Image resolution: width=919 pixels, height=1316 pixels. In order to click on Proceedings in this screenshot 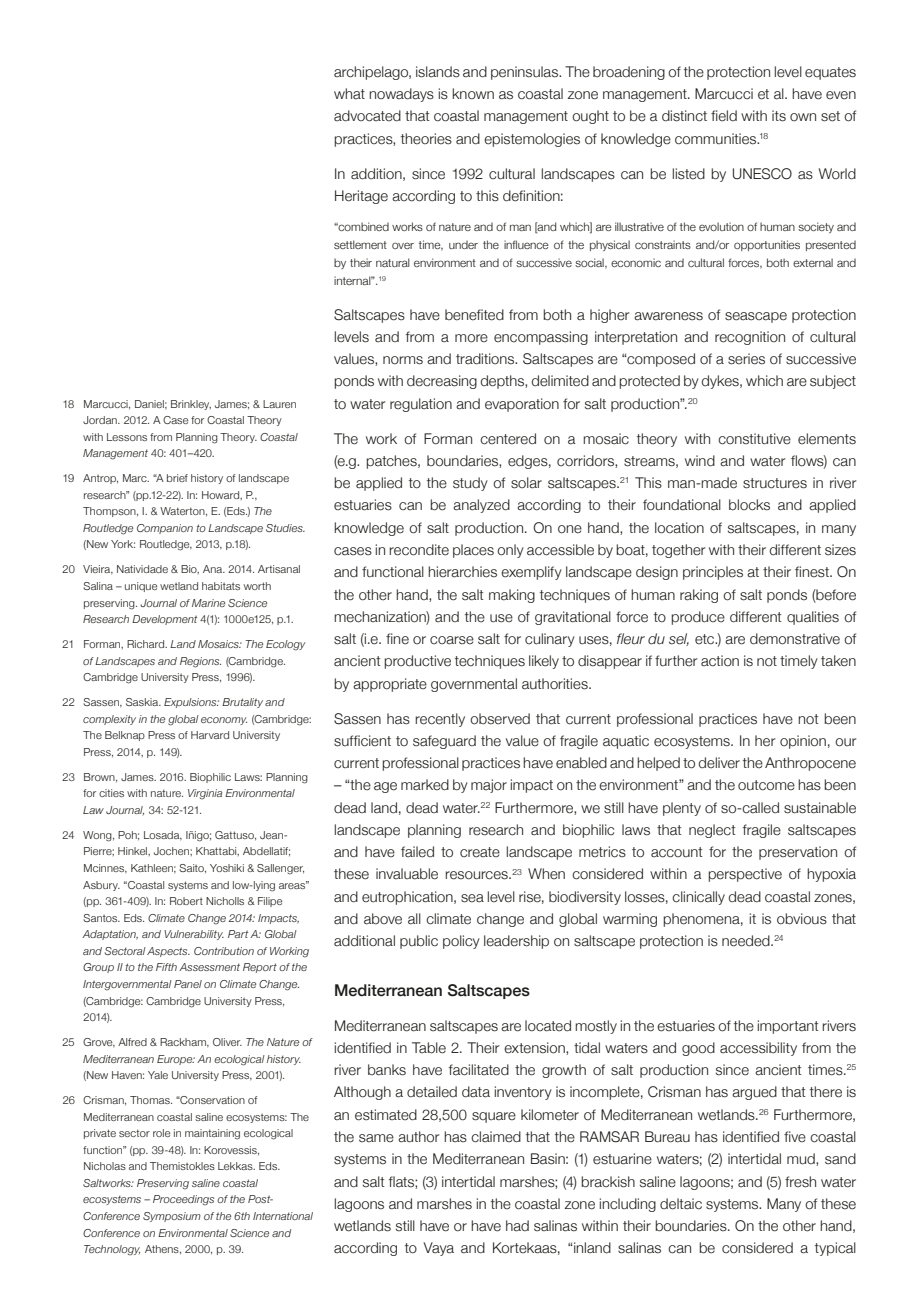, I will do `click(183, 1200)`.
